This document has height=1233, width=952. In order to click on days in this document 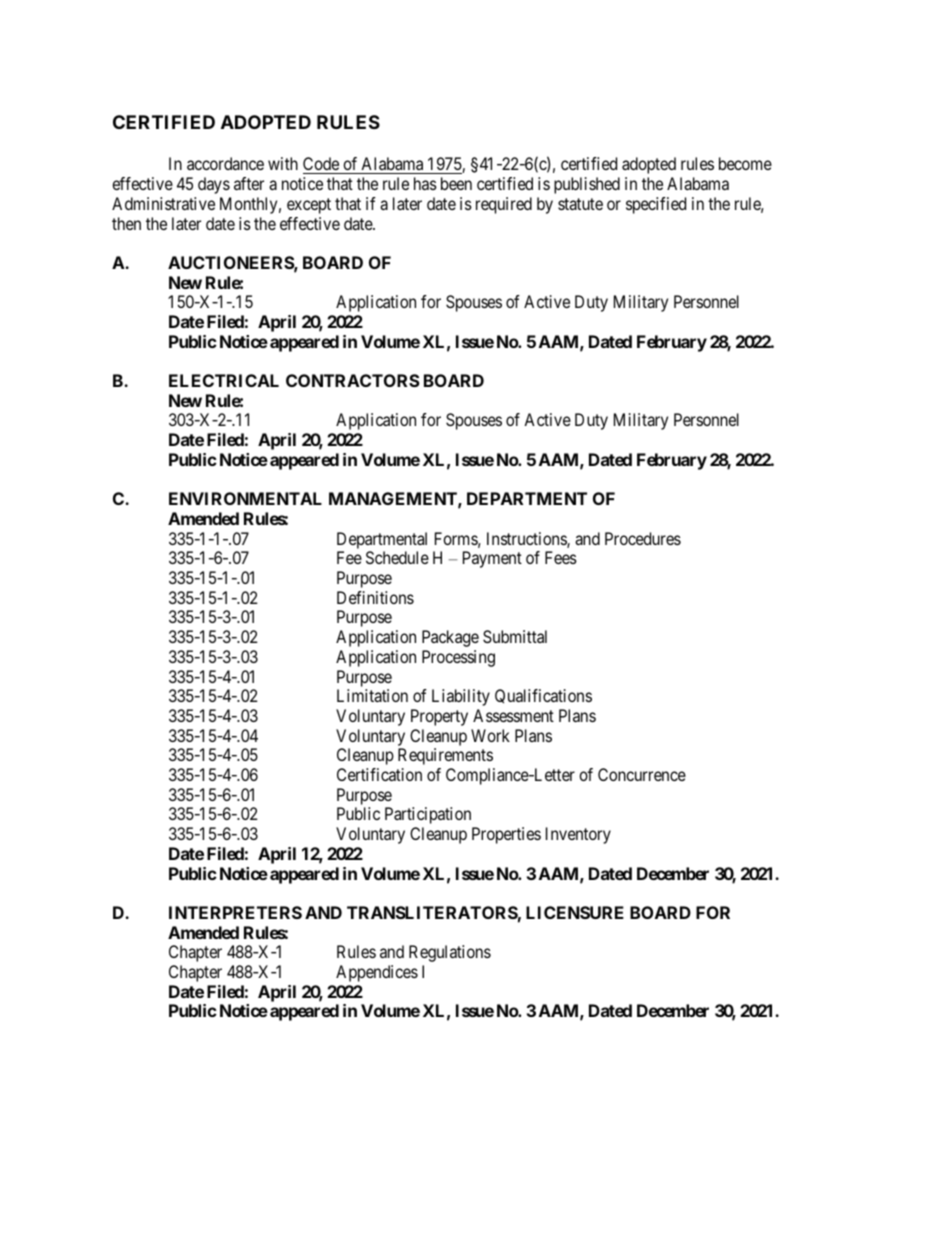, I will do `click(214, 185)`.
